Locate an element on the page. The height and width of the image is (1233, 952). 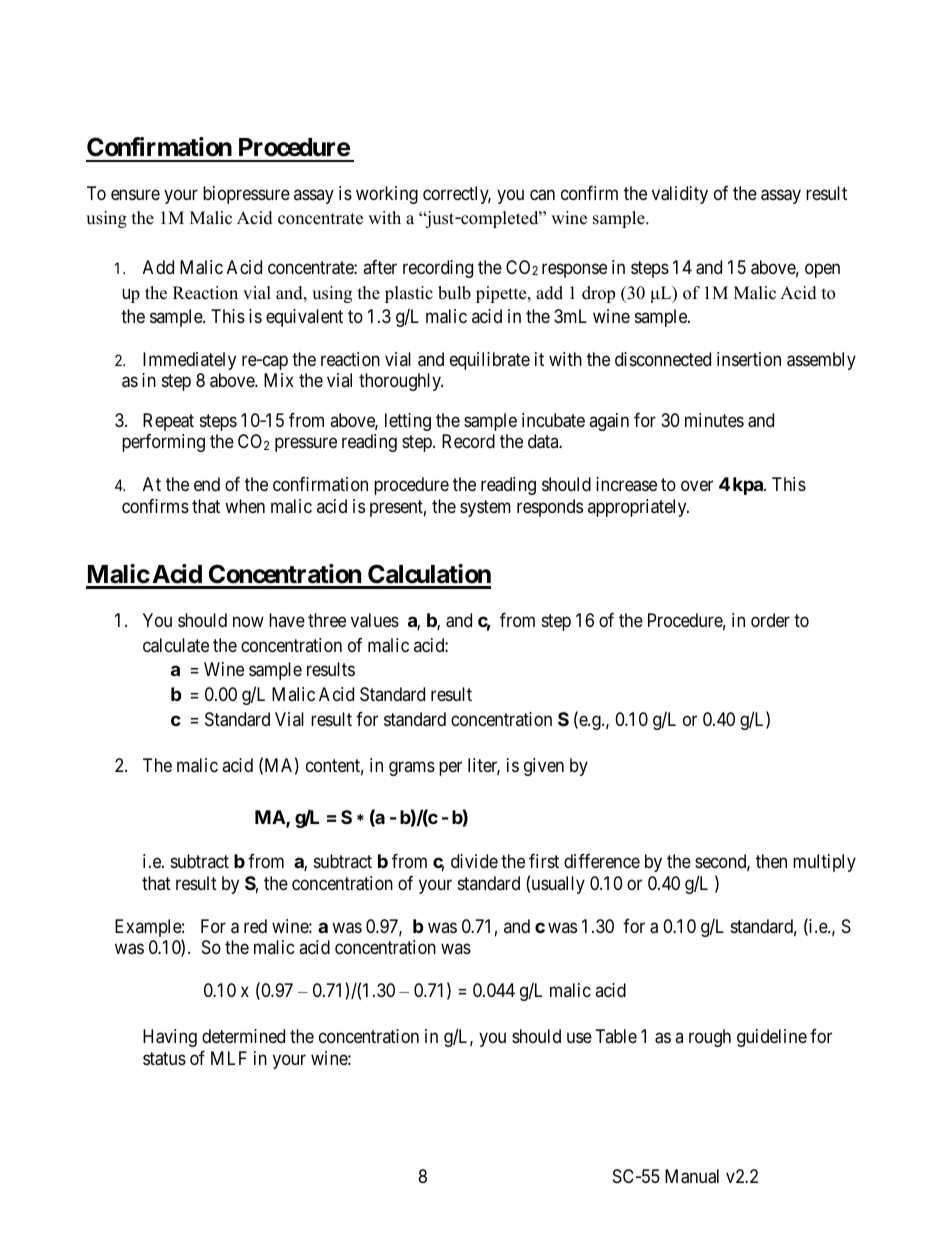
correctly is located at coordinates (457, 195).
